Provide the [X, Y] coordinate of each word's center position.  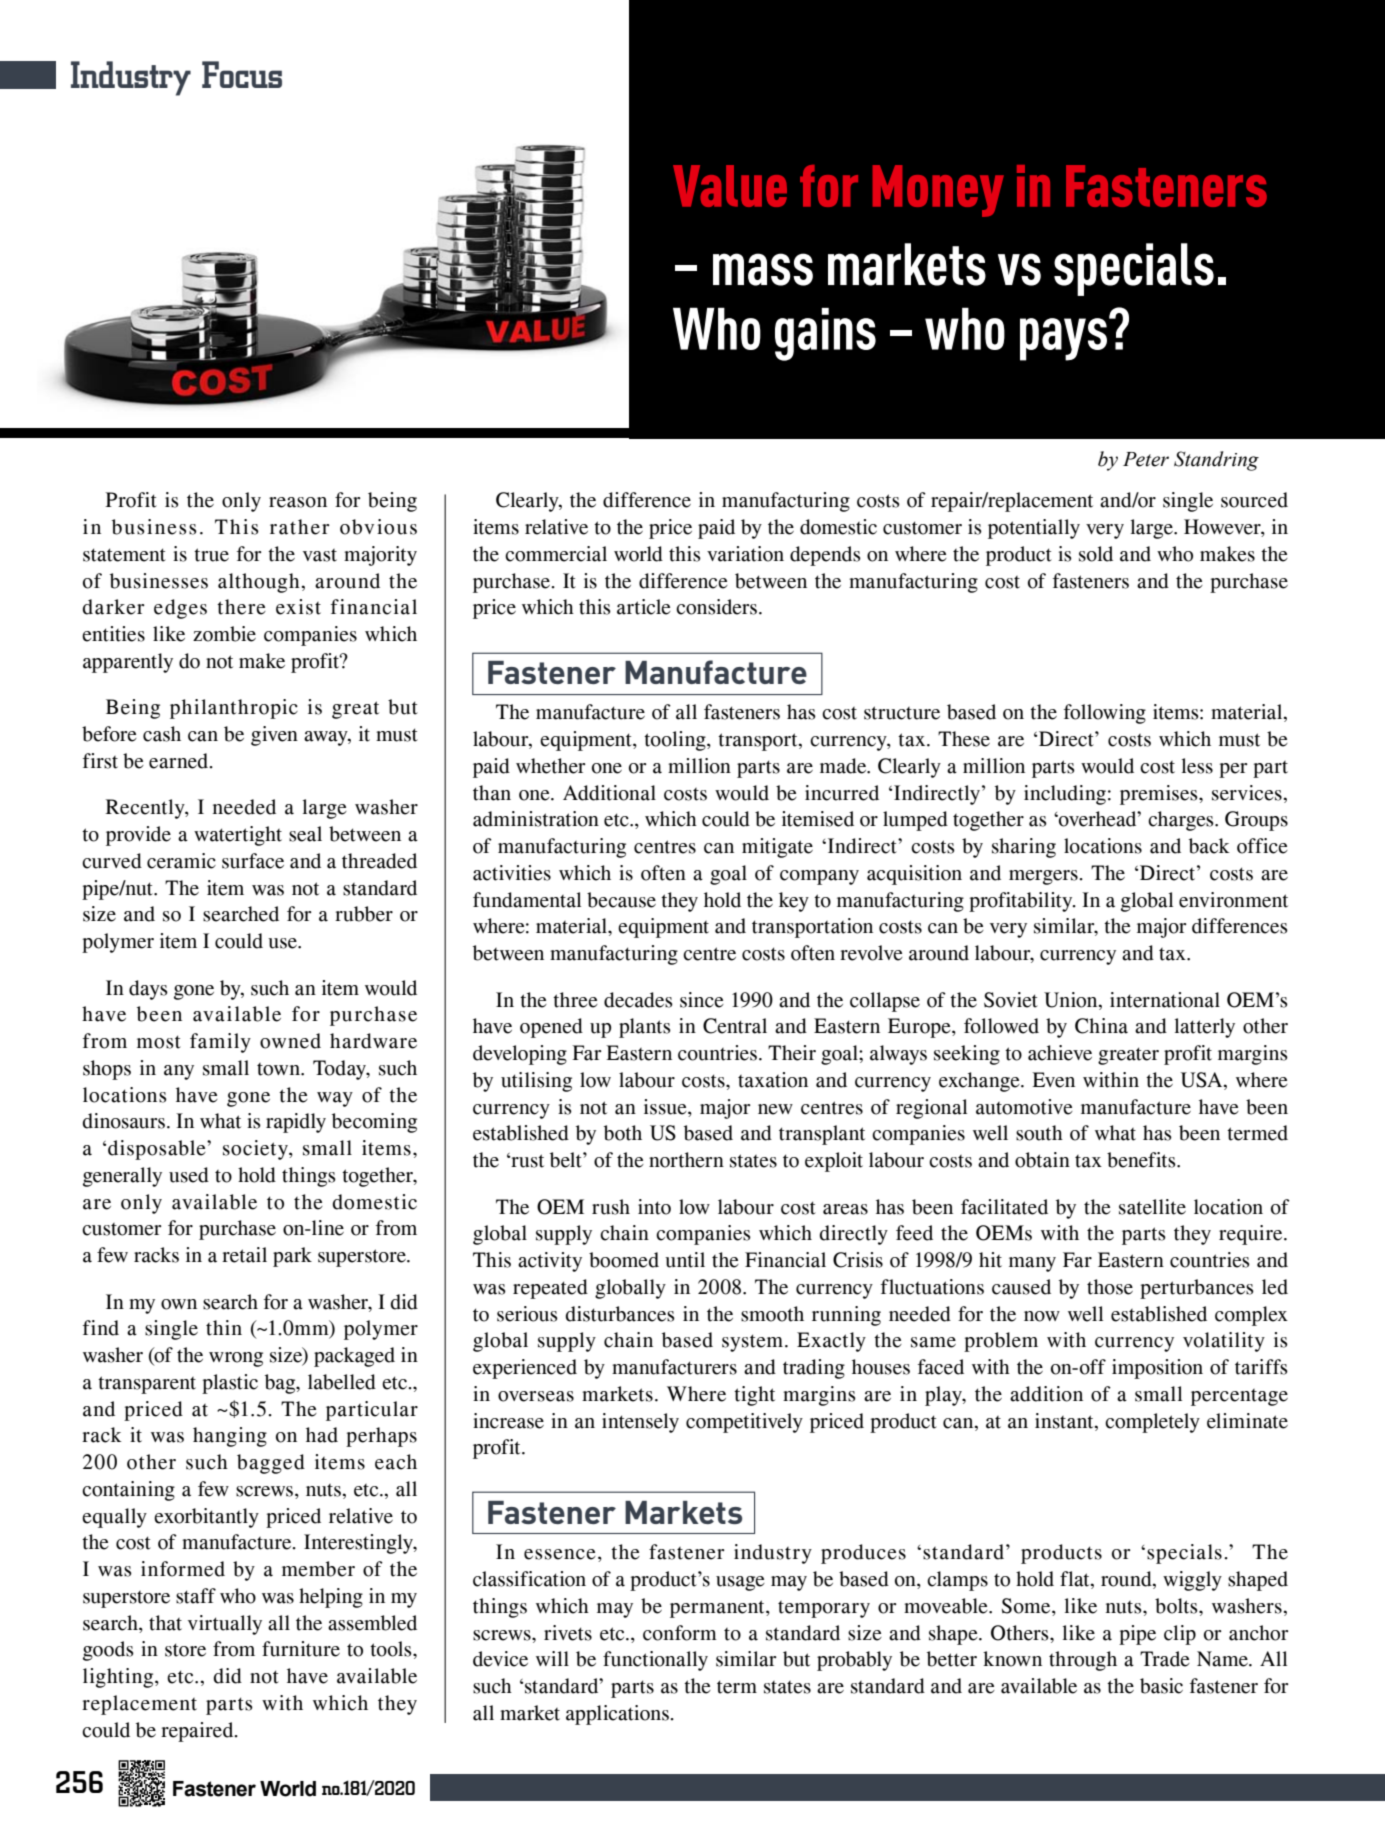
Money [938, 191]
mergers [1044, 877]
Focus [242, 74]
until [685, 1260]
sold [1096, 554]
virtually [225, 1625]
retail [244, 1255]
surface [253, 861]
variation [745, 554]
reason [298, 502]
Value [730, 186]
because [621, 900]
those [1110, 1287]
